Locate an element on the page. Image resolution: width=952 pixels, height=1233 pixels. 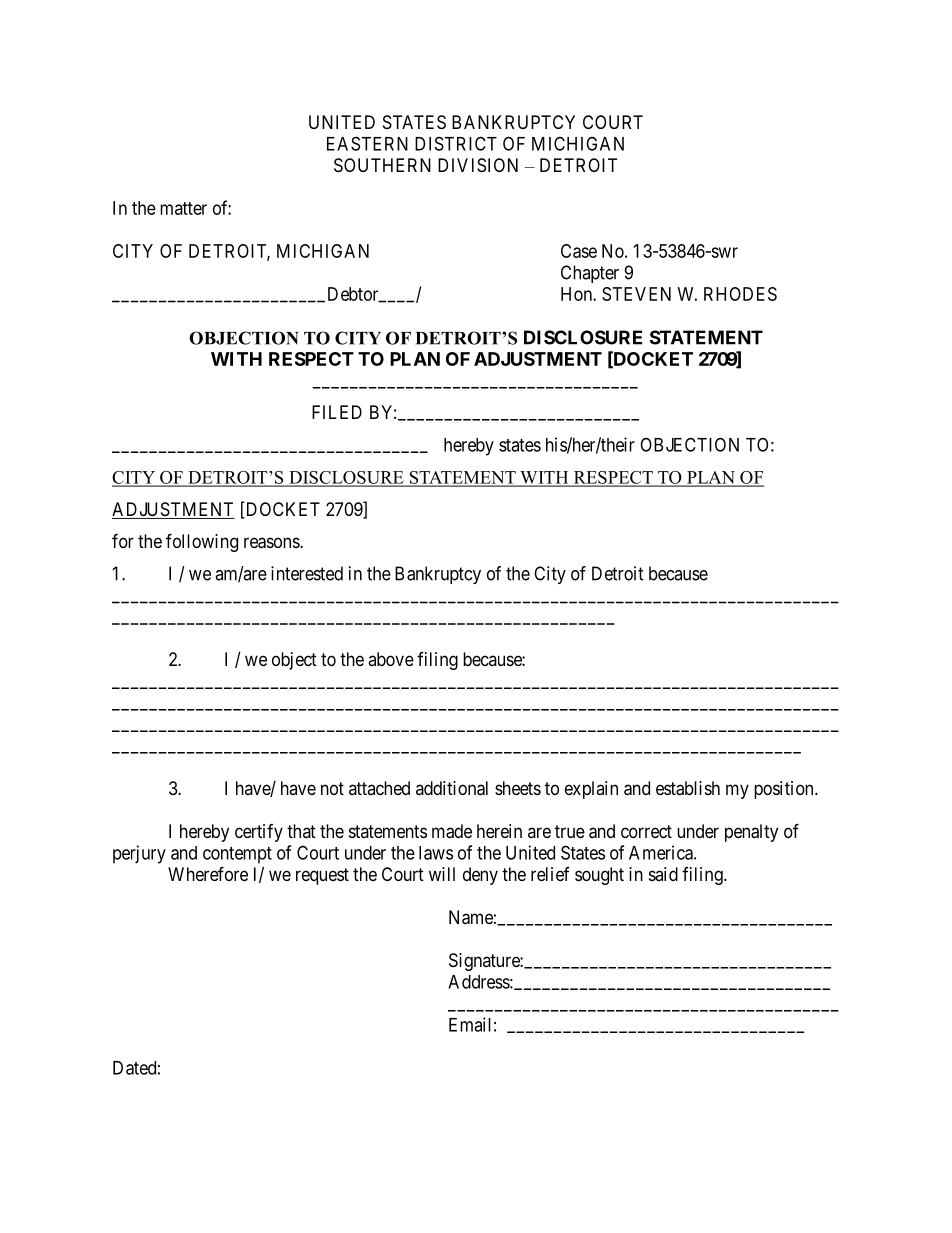
following is located at coordinates (202, 542).
